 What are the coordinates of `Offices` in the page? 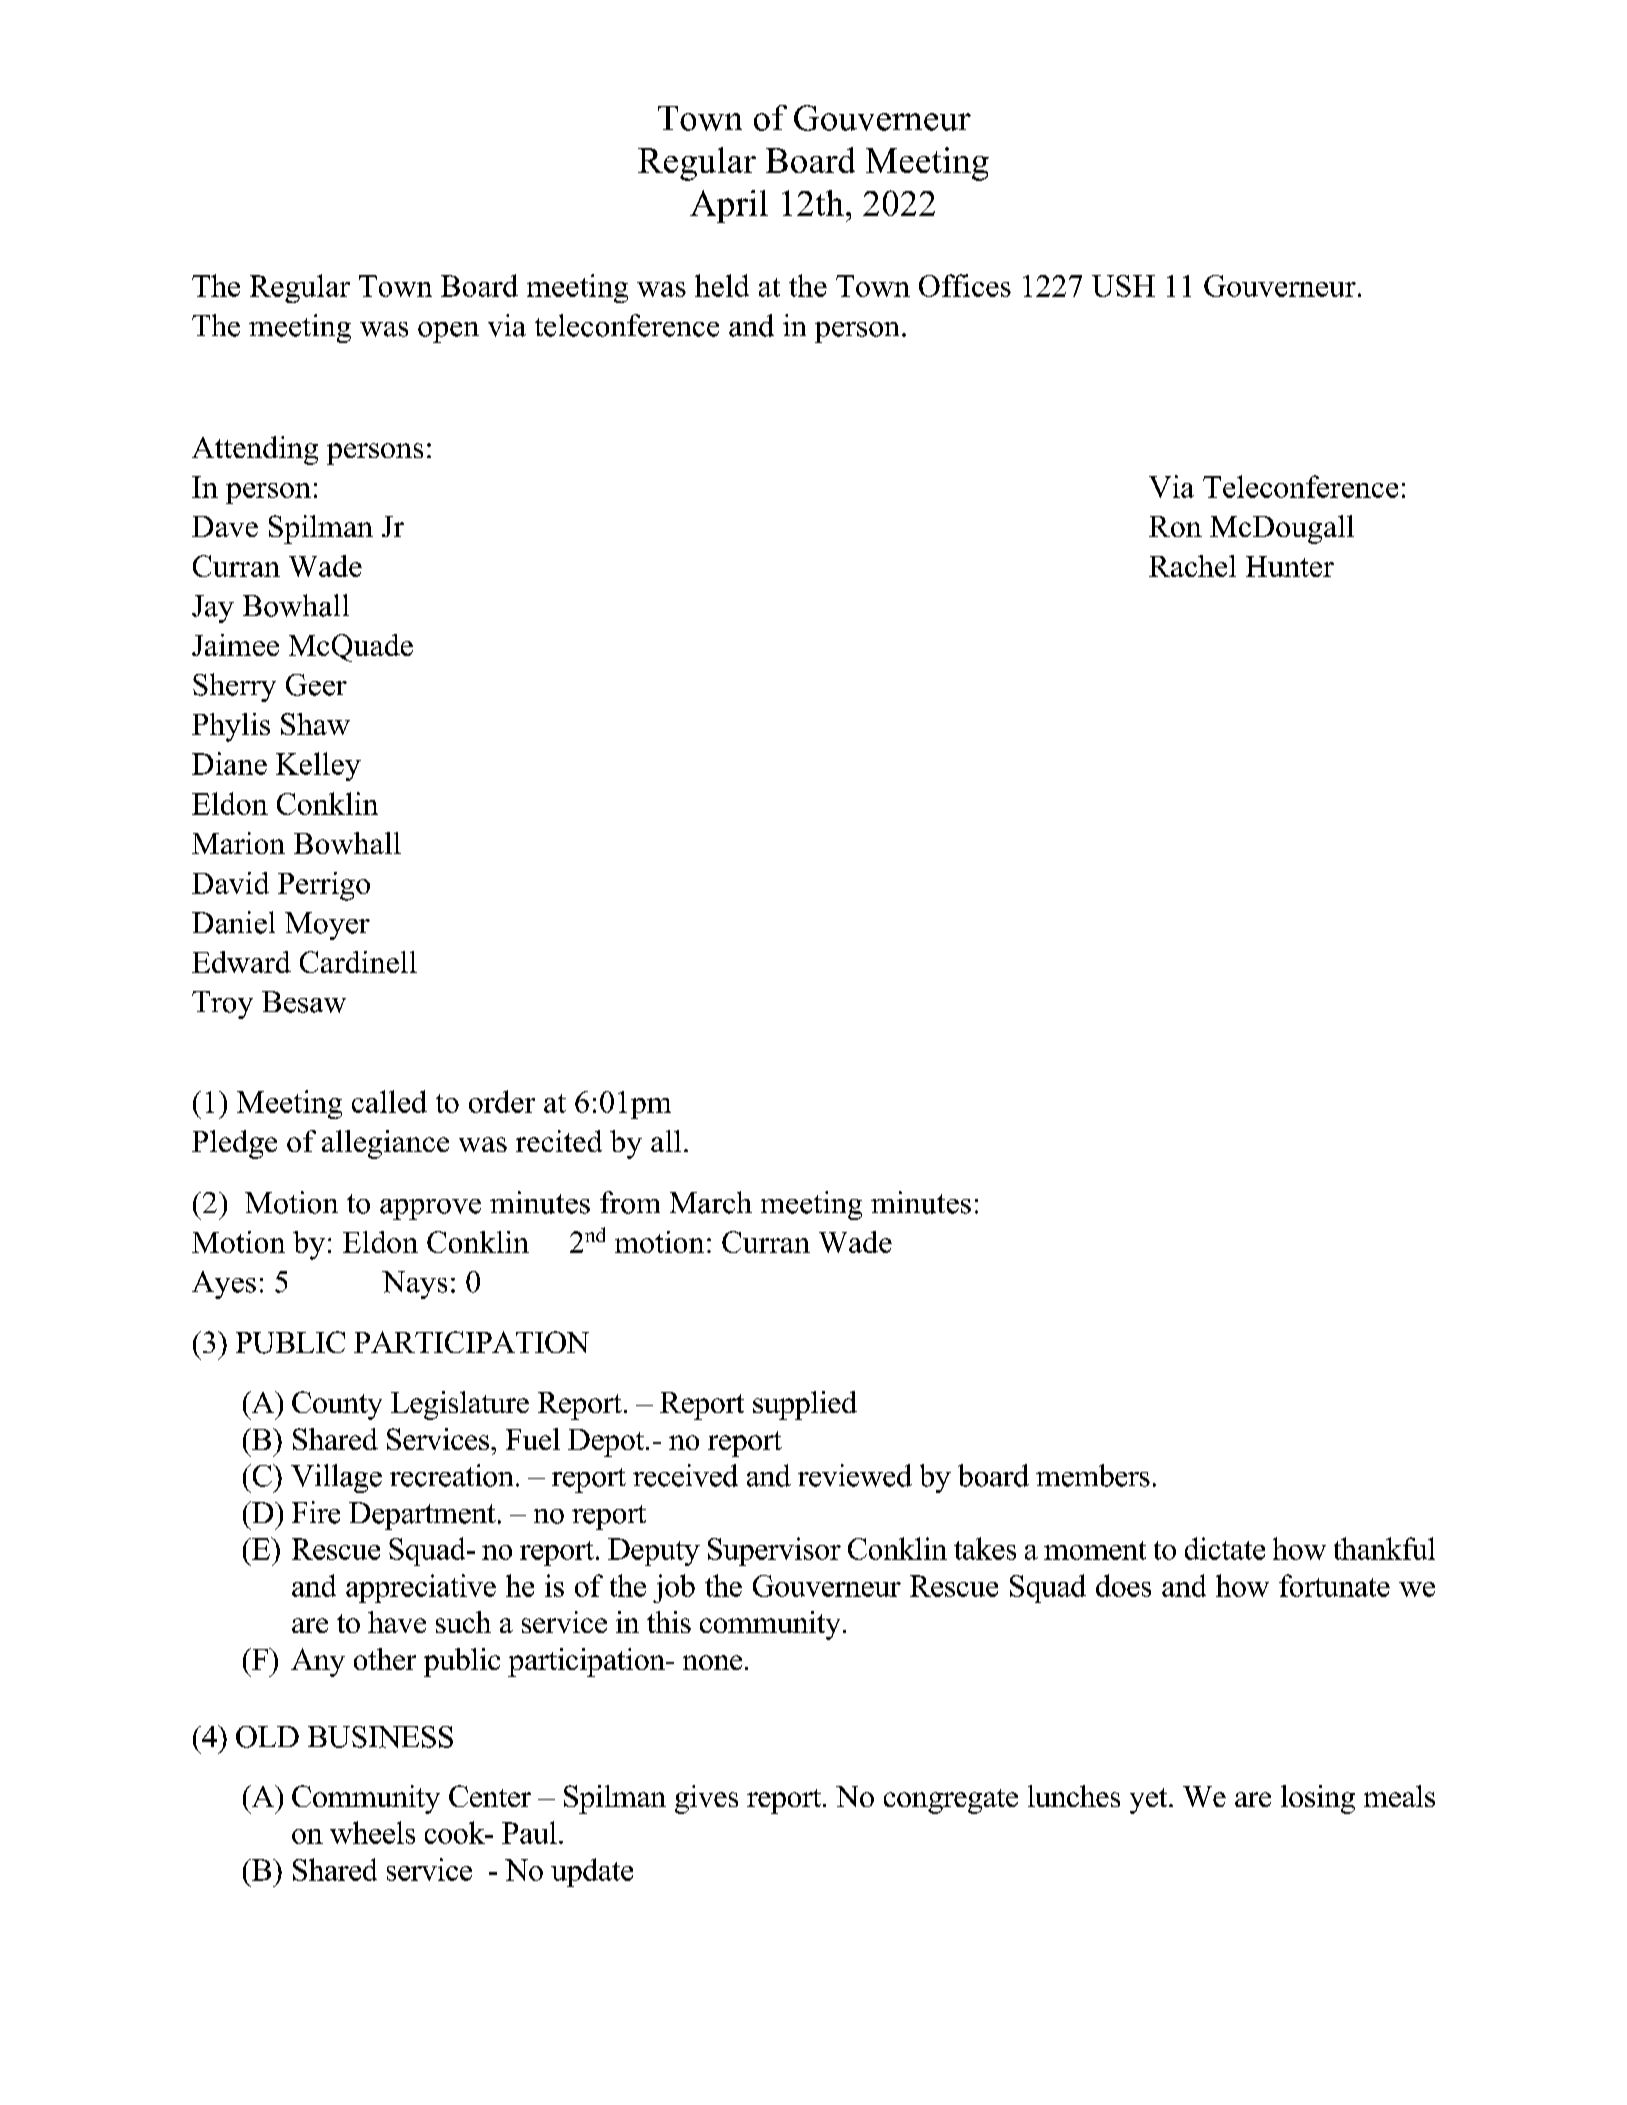 It's located at (965, 285).
